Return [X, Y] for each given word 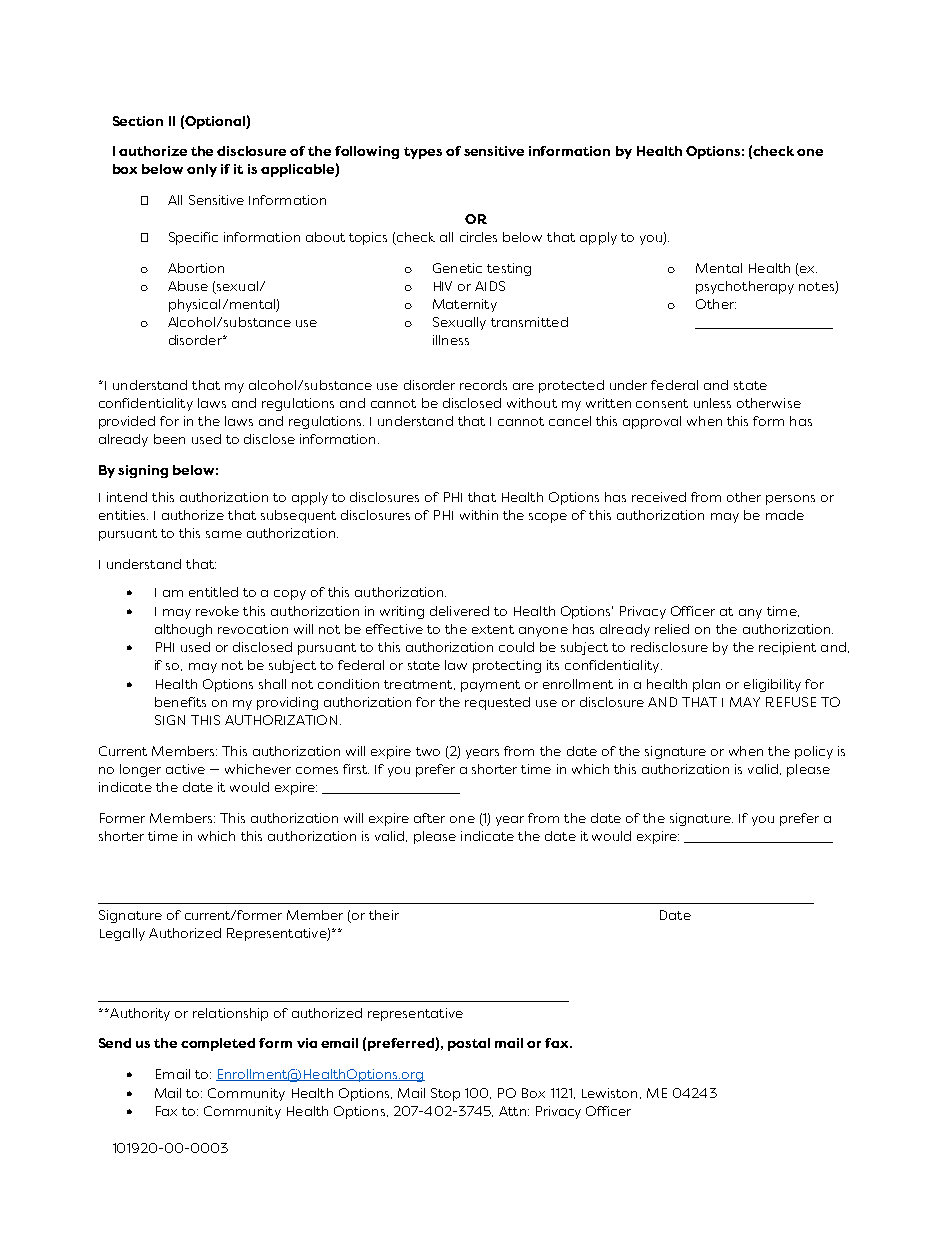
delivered [459, 611]
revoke [217, 611]
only [202, 170]
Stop [445, 1094]
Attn [514, 1111]
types [423, 153]
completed [218, 1044]
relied [672, 629]
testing [509, 269]
